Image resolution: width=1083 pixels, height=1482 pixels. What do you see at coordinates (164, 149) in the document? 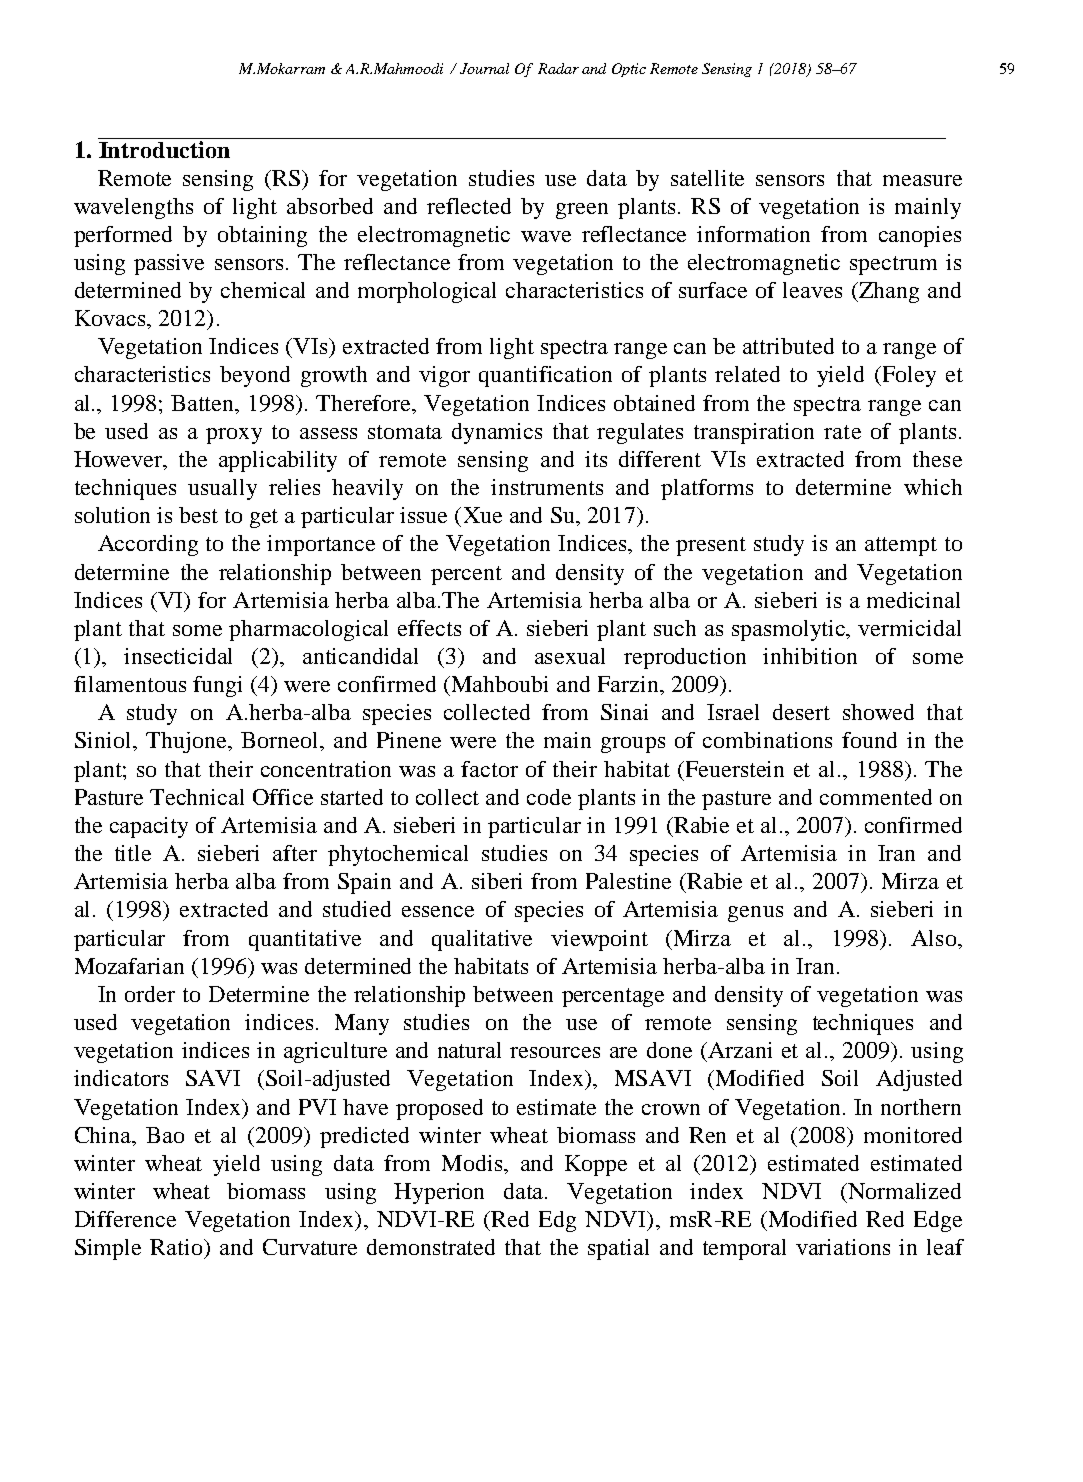
I see `Introduction` at bounding box center [164, 149].
